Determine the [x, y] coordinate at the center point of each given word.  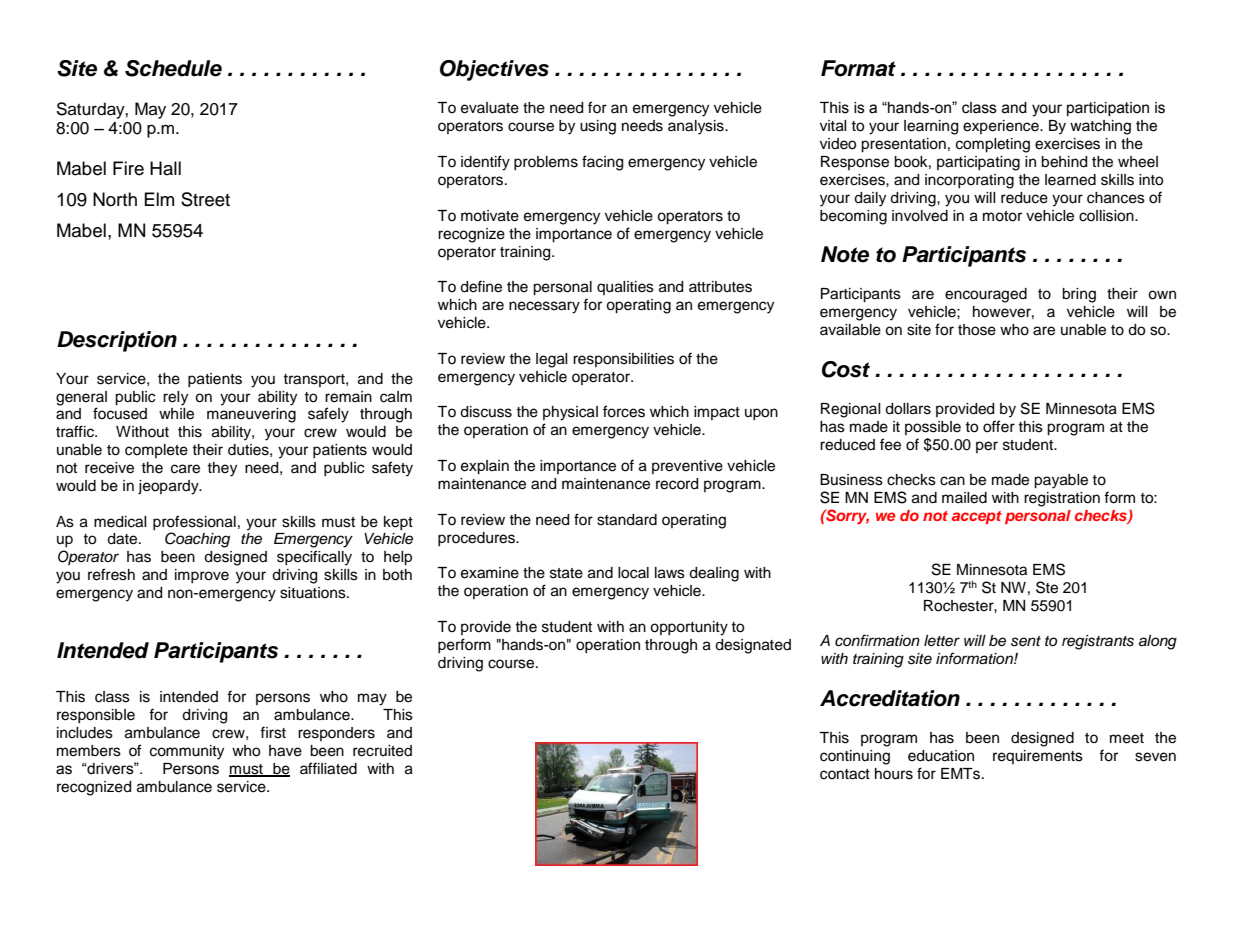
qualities [625, 288]
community [187, 752]
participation [1108, 109]
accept [977, 517]
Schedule [173, 68]
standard [627, 520]
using [598, 127]
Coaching [197, 540]
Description [117, 341]
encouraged [986, 295]
